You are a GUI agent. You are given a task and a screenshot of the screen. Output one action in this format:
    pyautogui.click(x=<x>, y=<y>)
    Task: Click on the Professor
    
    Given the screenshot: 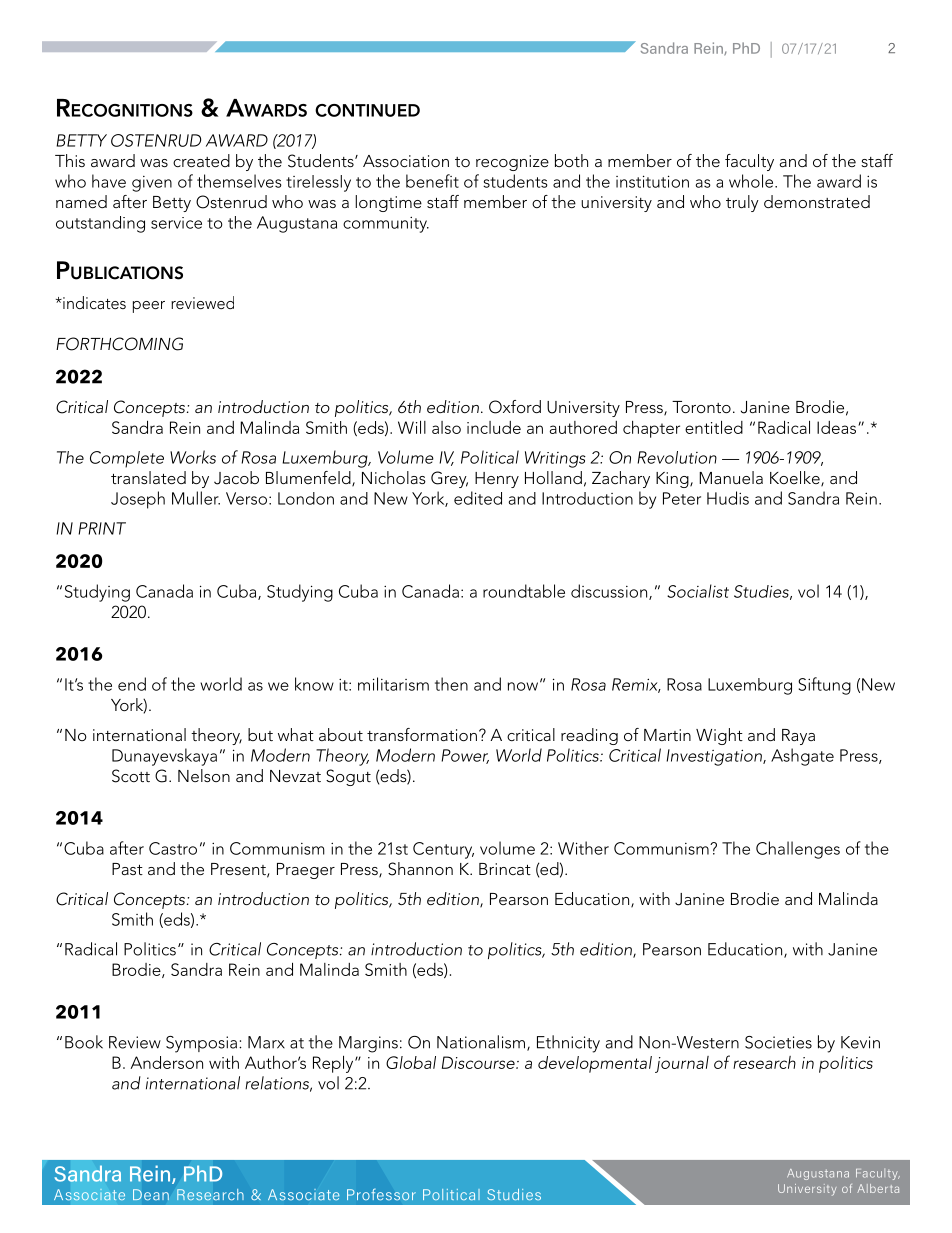 What is the action you would take?
    pyautogui.click(x=381, y=1194)
